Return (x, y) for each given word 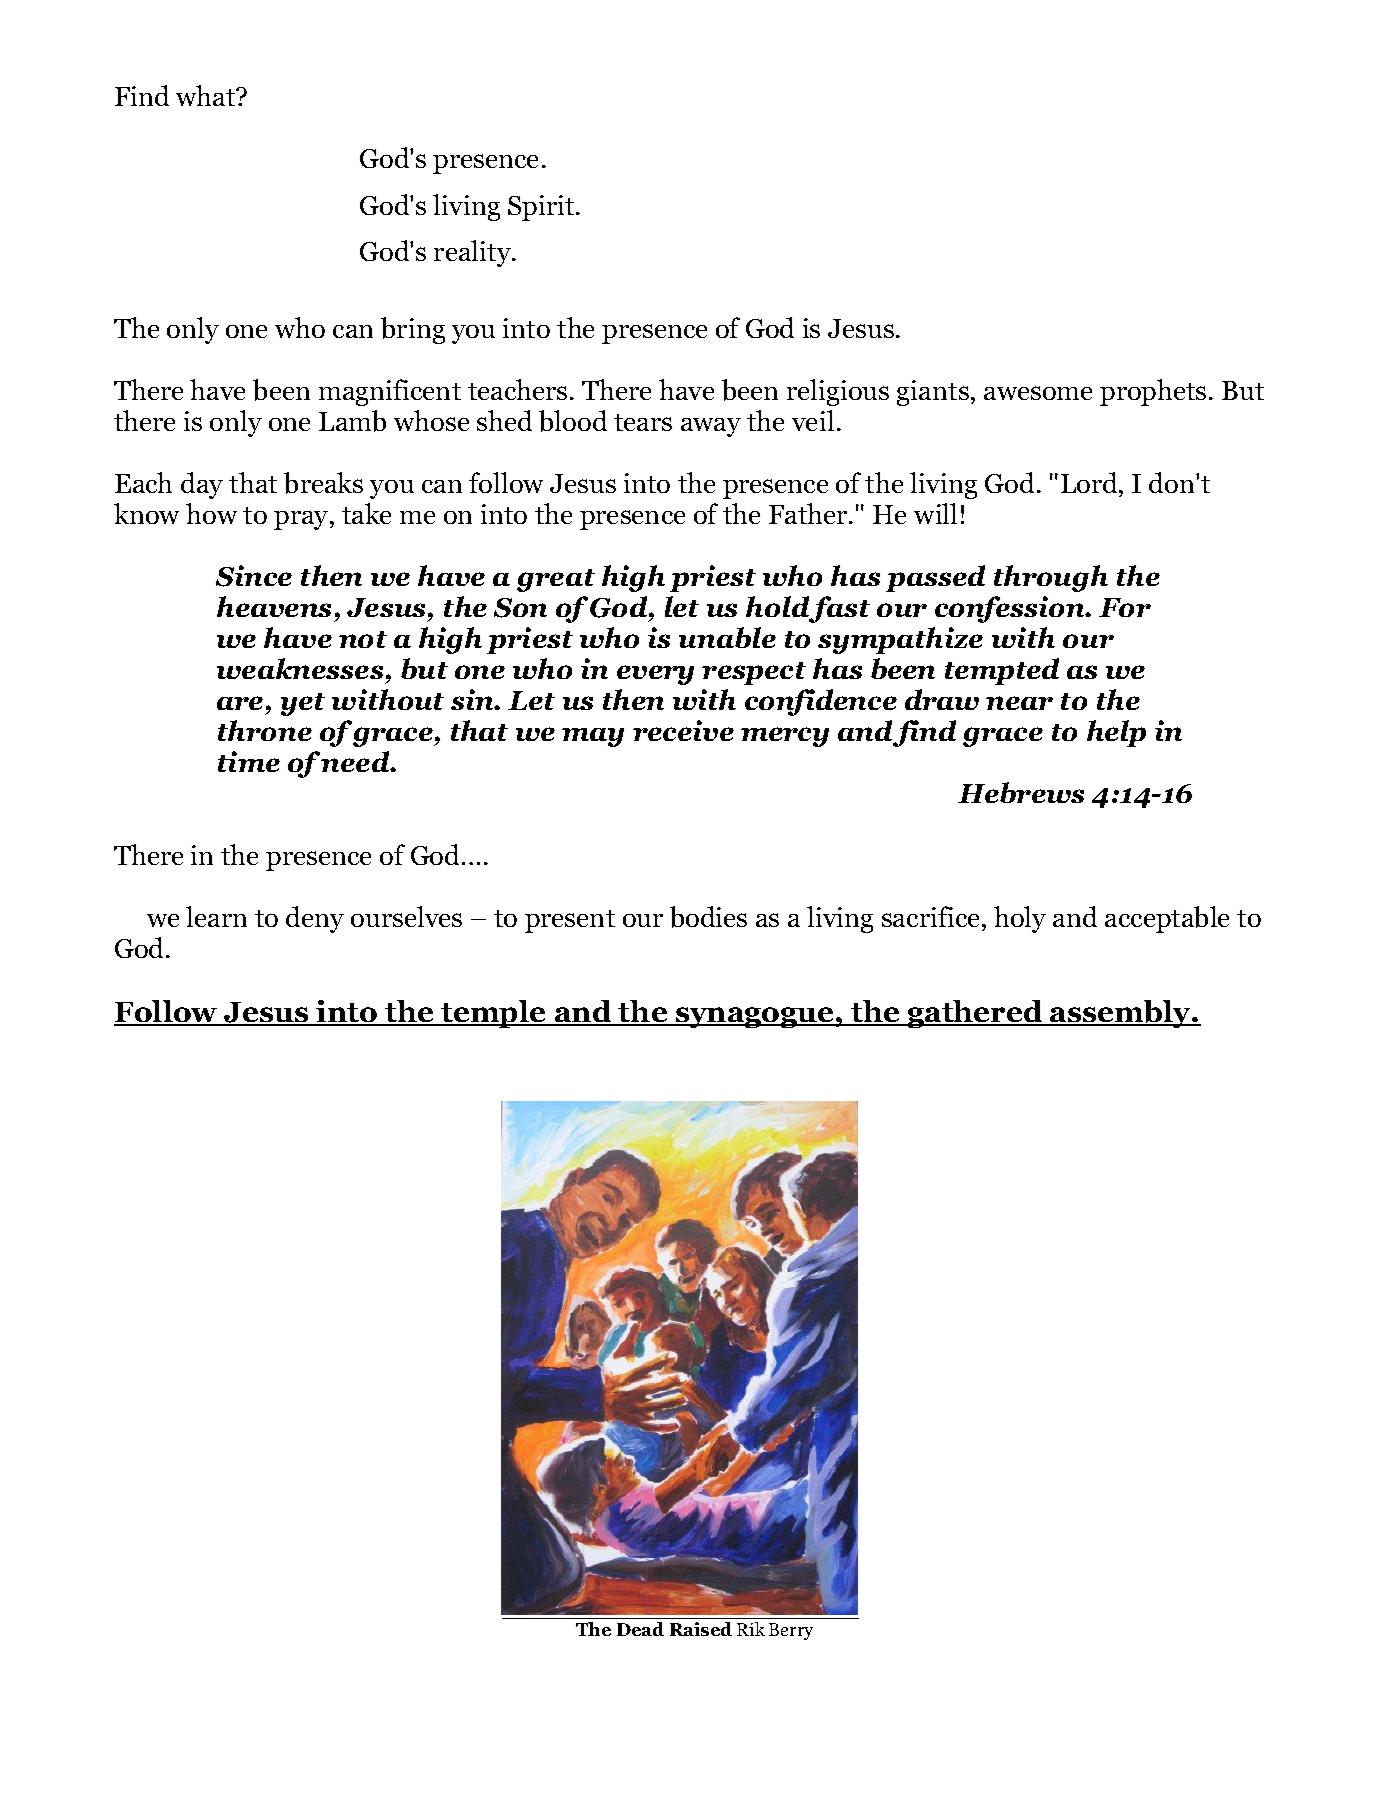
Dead (640, 1629)
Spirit (542, 208)
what (207, 95)
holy (1020, 919)
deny (315, 919)
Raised (701, 1629)
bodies (708, 917)
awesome (1038, 393)
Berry (791, 1631)
